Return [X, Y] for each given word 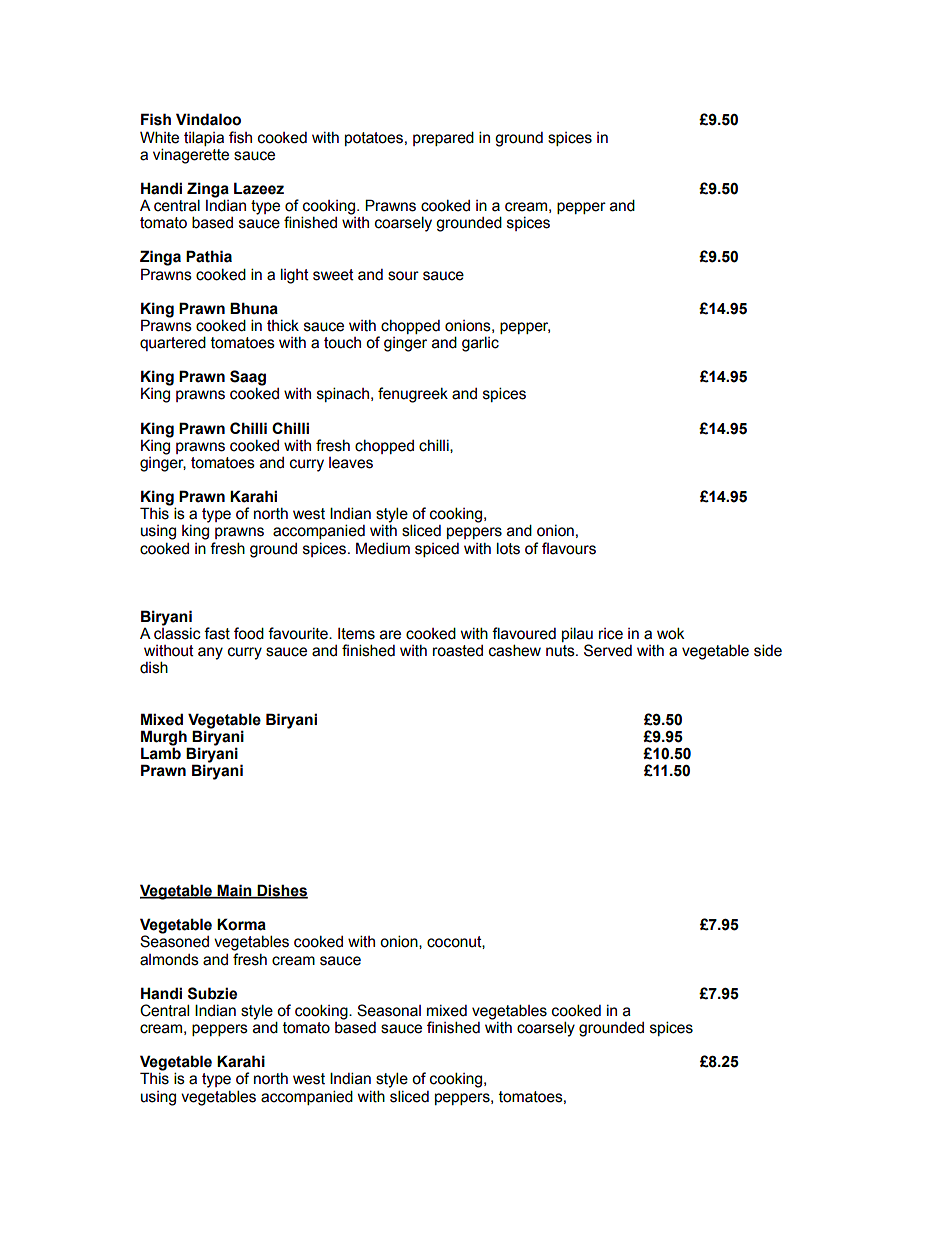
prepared [443, 138]
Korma [241, 924]
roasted [458, 651]
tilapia [204, 138]
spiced [437, 550]
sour [403, 276]
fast [217, 633]
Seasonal [389, 1010]
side [768, 650]
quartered [173, 343]
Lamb [161, 752]
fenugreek [413, 395]
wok [671, 633]
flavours [569, 548]
